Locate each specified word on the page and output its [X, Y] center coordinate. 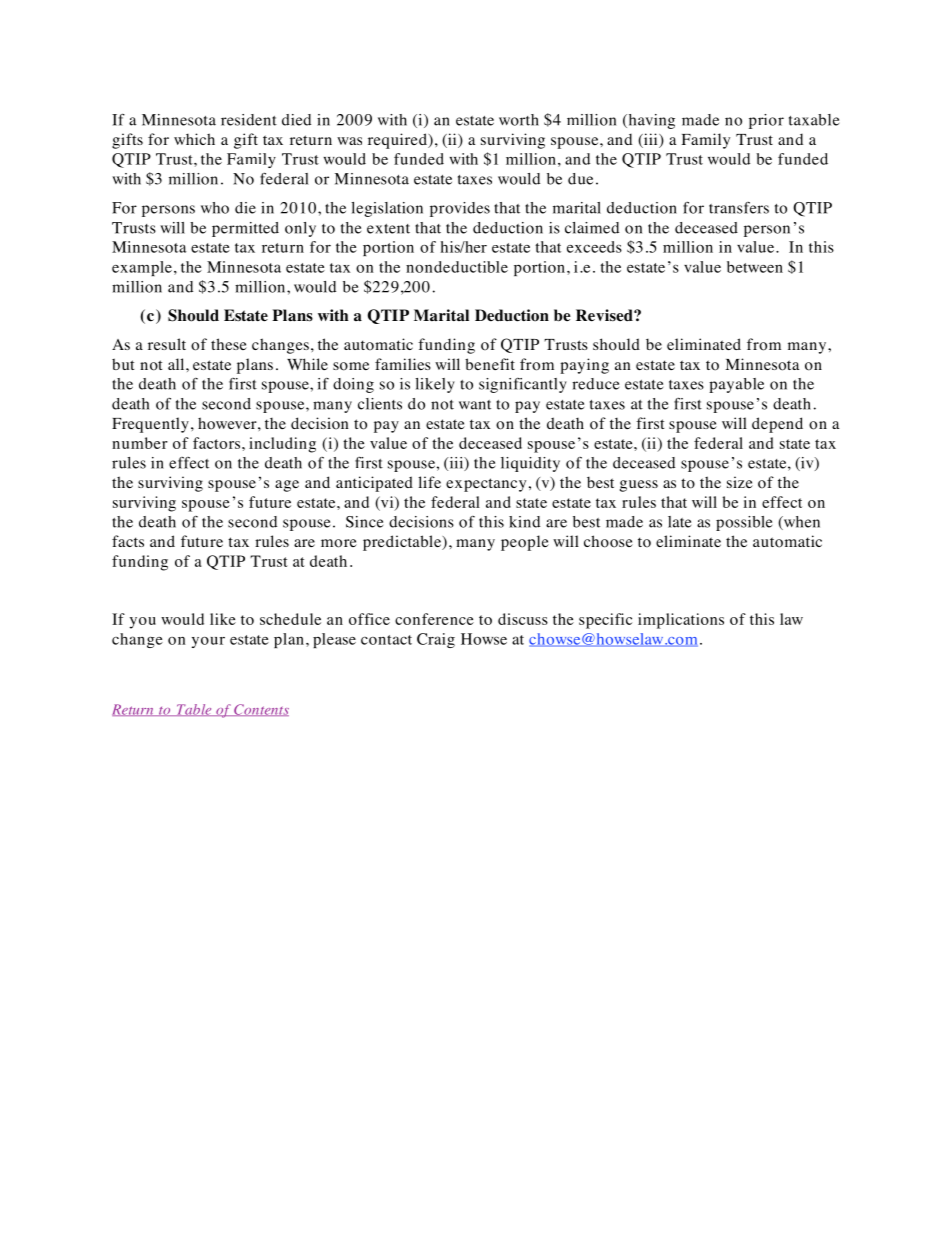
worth [519, 120]
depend [777, 425]
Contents [260, 710]
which [194, 139]
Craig [436, 640]
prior [766, 121]
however [228, 423]
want [475, 405]
